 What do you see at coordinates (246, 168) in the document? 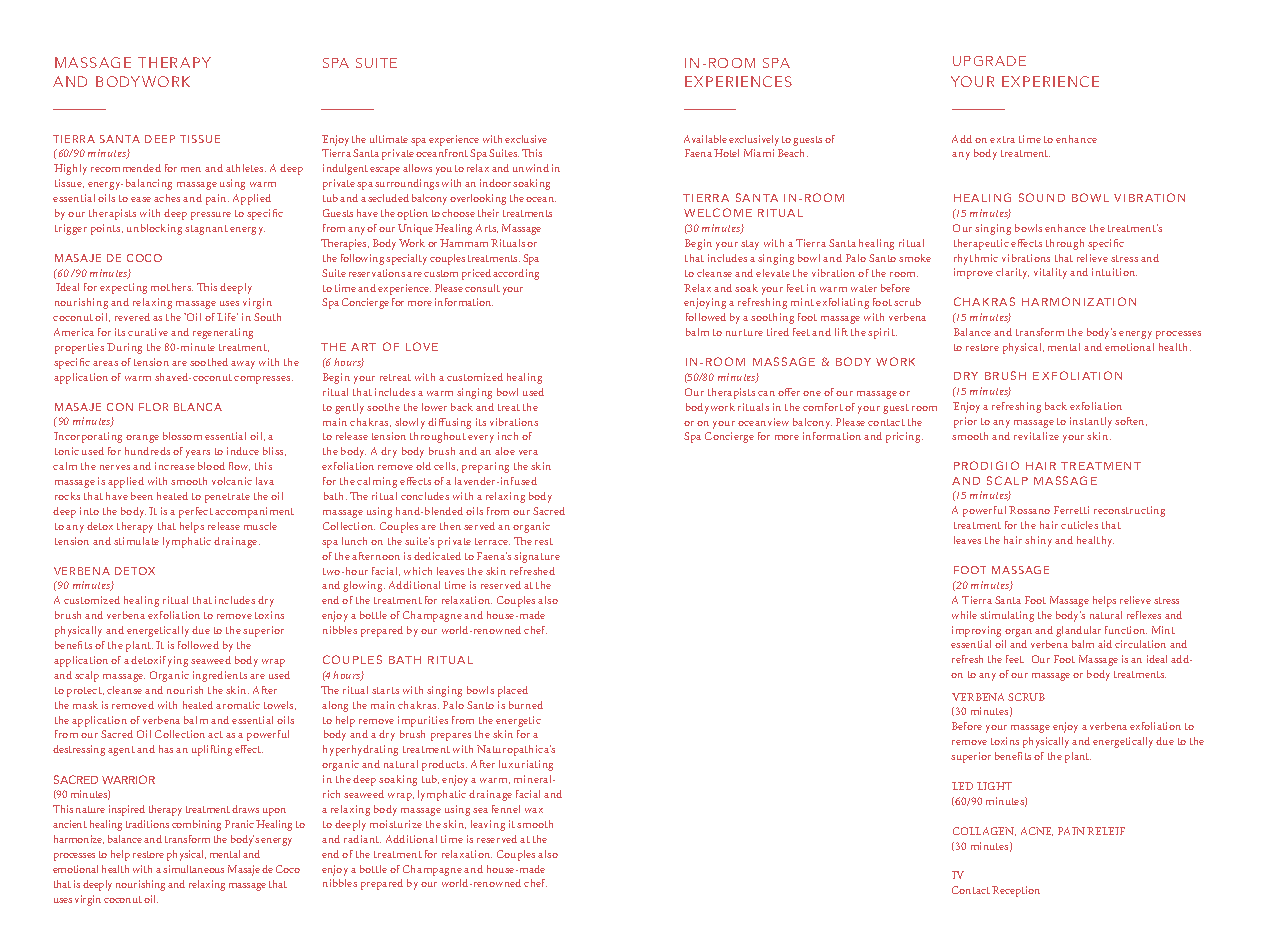
I see `athletes` at bounding box center [246, 168].
